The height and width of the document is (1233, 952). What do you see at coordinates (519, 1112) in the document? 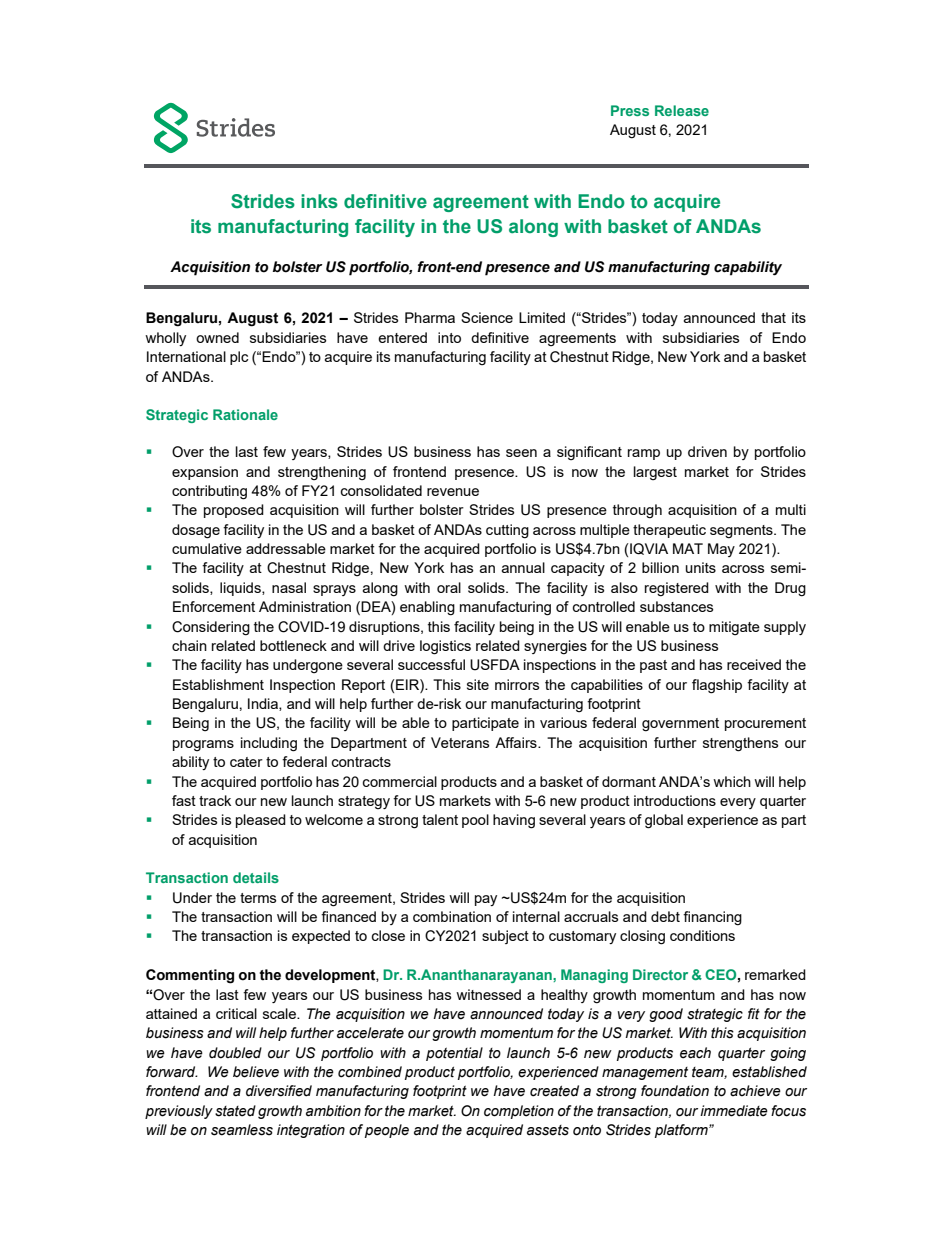
I see `completion` at bounding box center [519, 1112].
